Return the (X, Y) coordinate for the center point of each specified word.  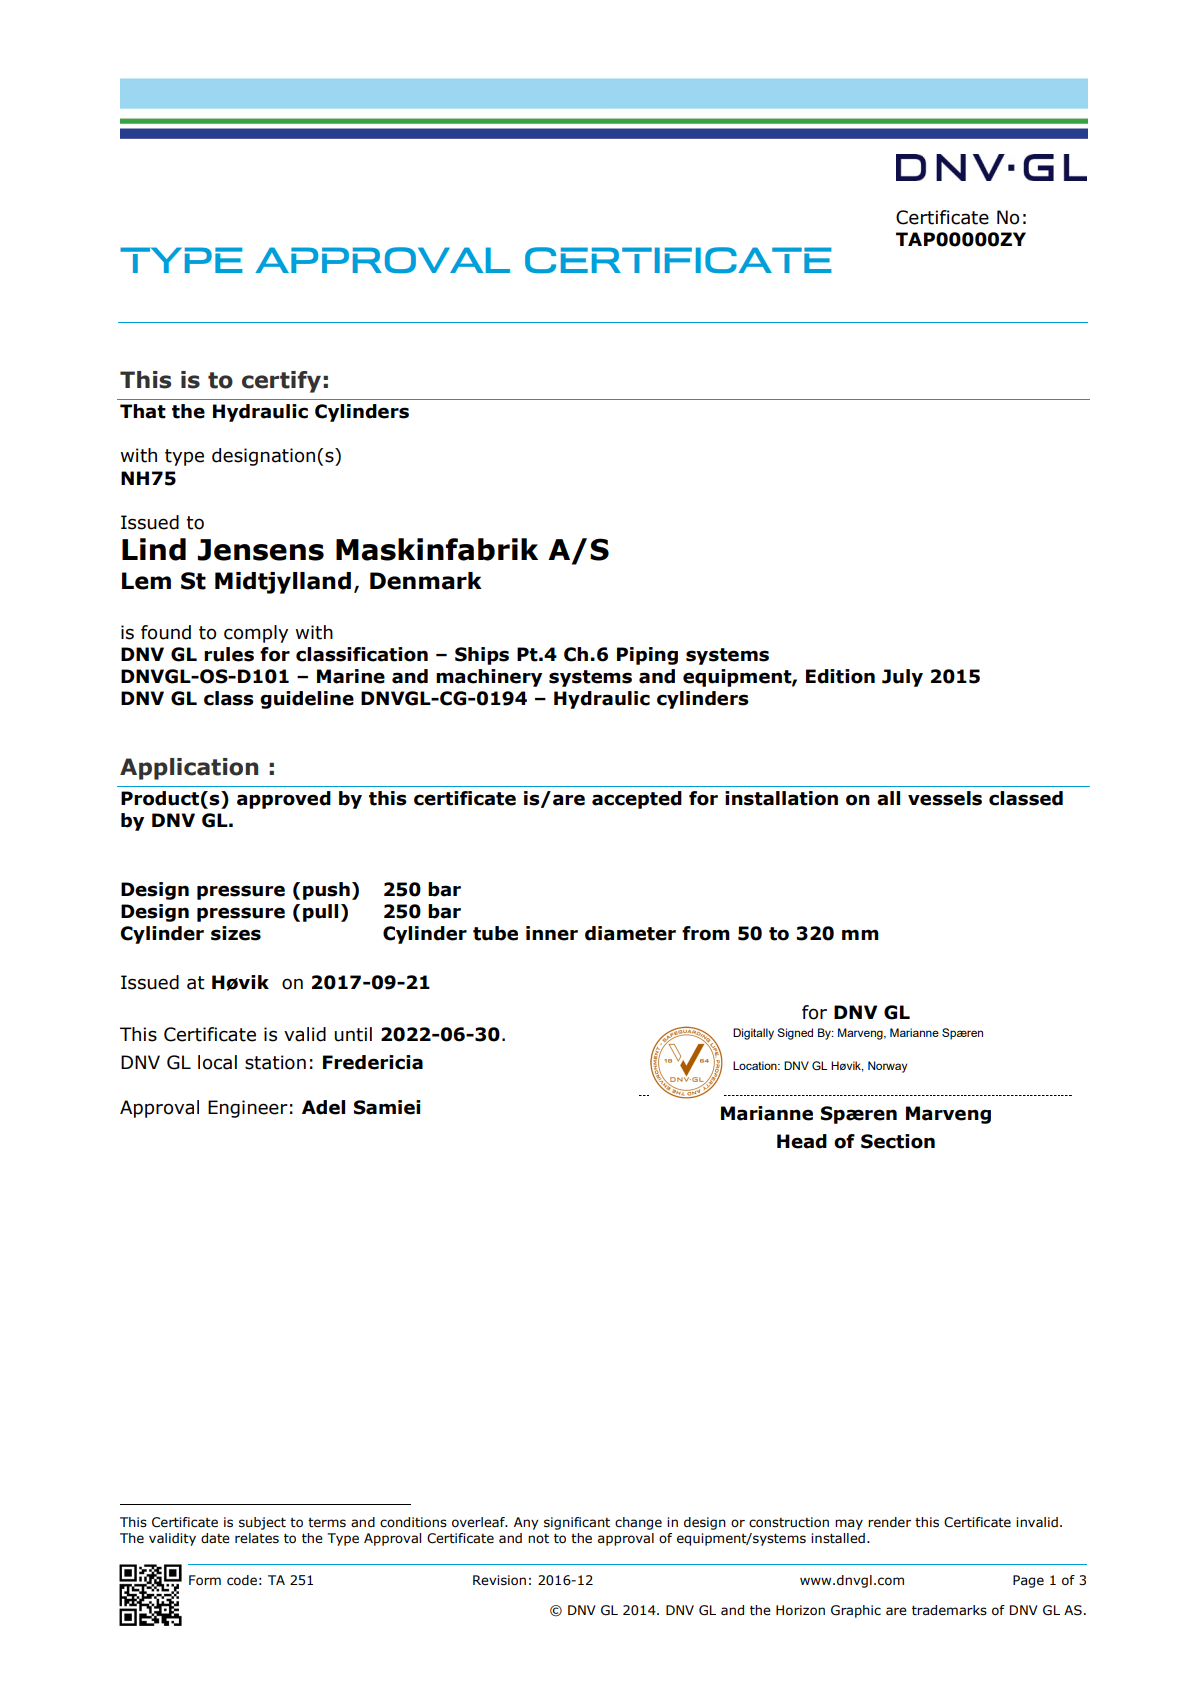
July (902, 678)
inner (552, 933)
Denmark (426, 581)
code (242, 1580)
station (275, 1062)
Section (898, 1141)
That (143, 411)
